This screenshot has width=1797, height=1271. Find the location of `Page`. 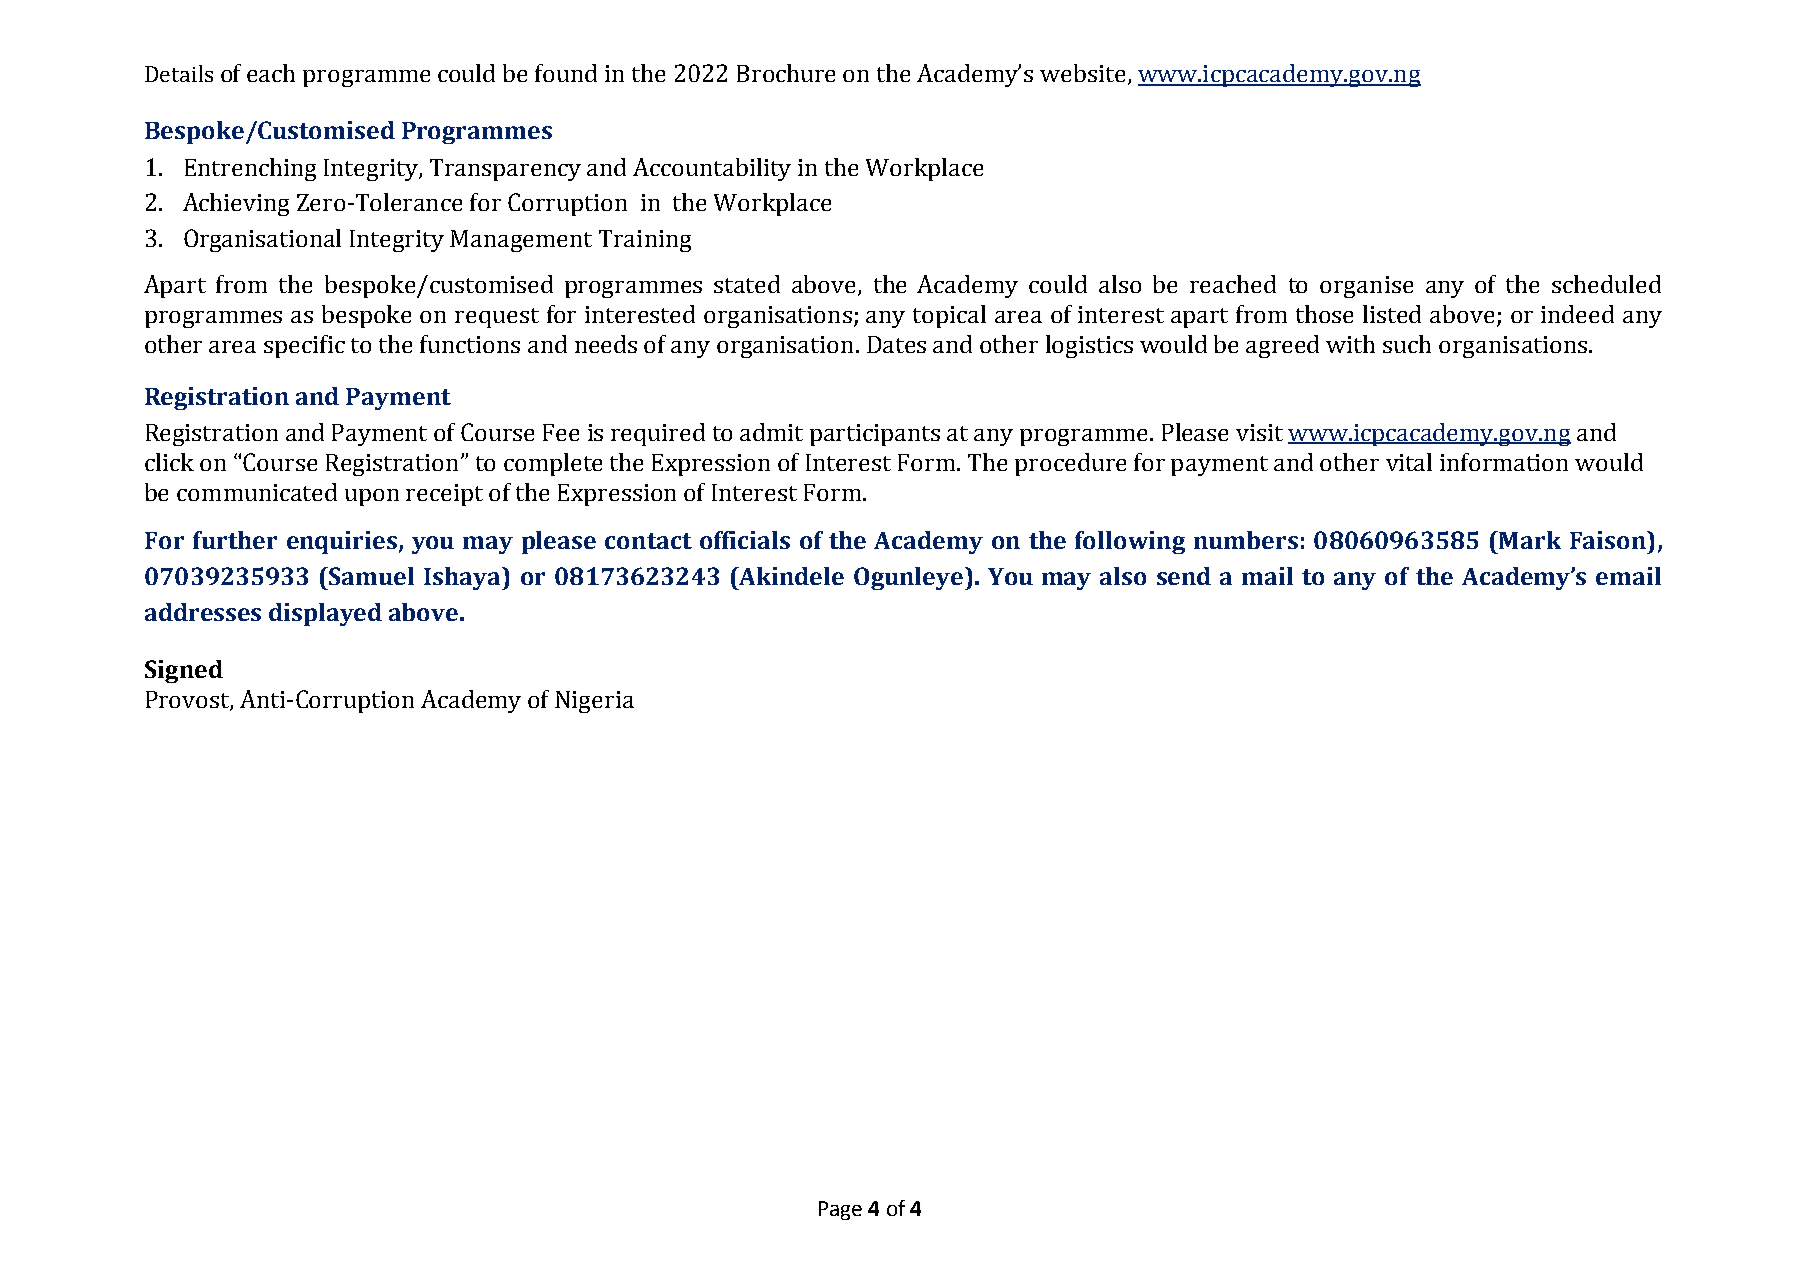

Page is located at coordinates (840, 1210).
